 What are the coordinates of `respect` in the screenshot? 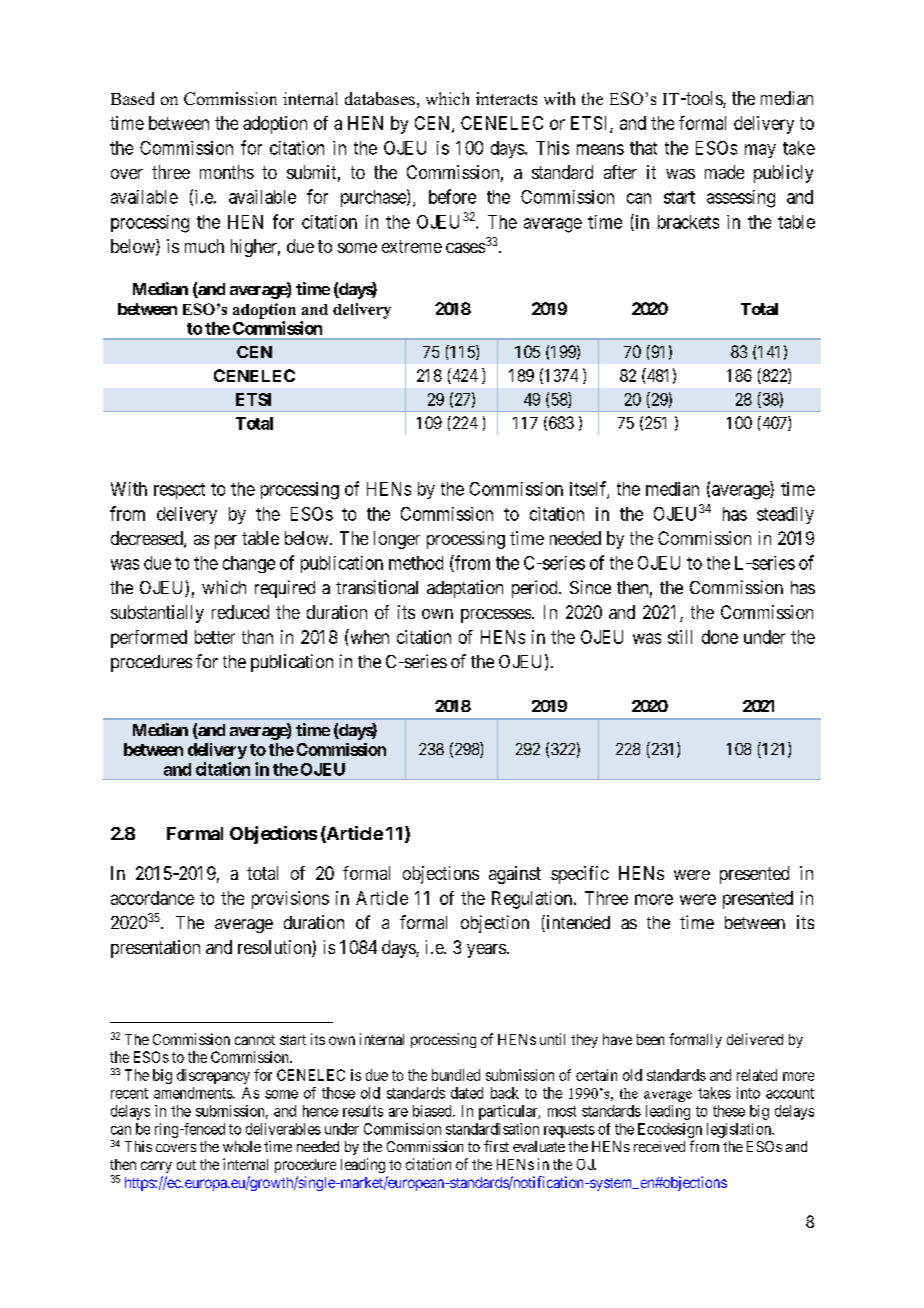 It's located at (179, 491).
